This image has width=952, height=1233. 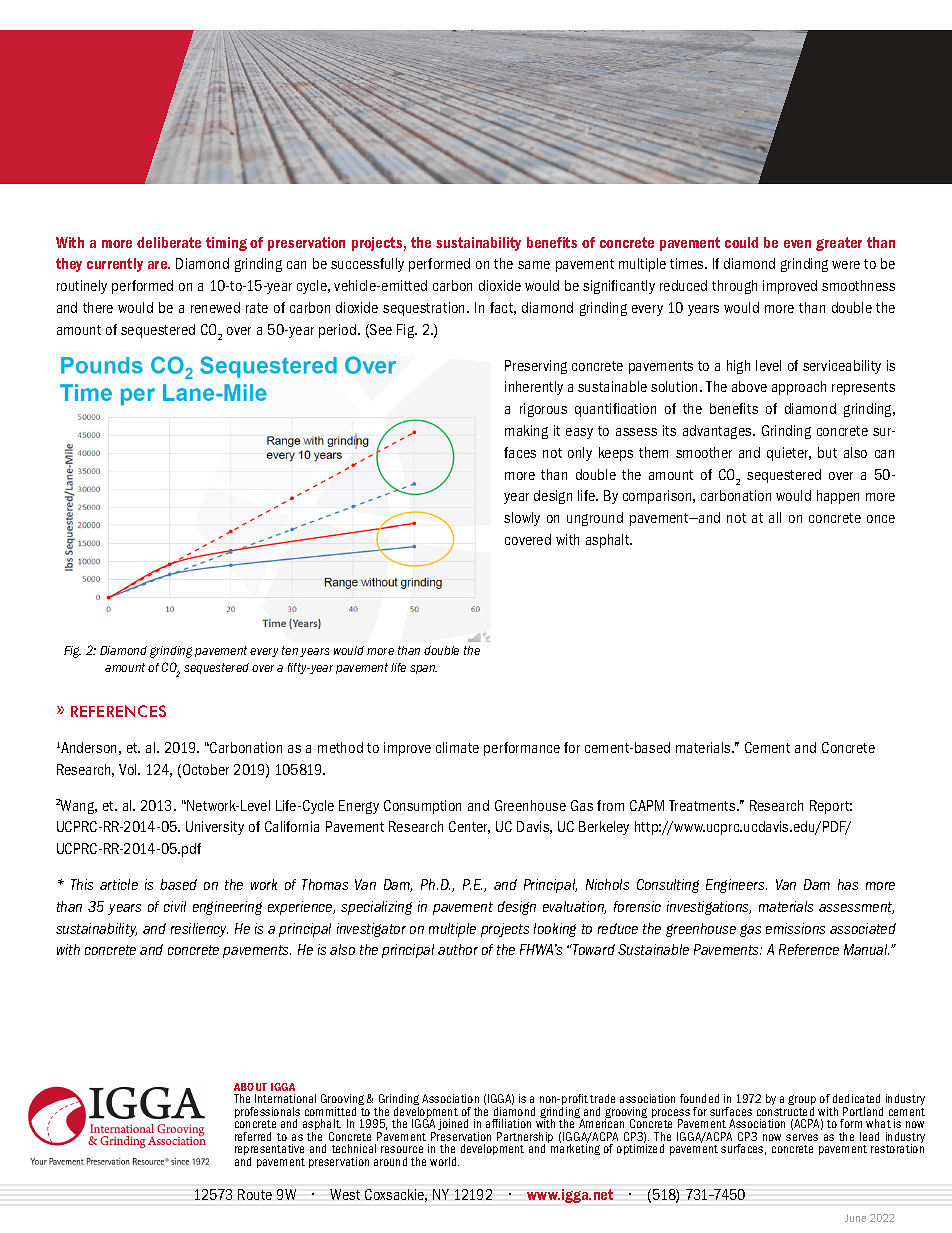 I want to click on span, so click(x=423, y=669).
